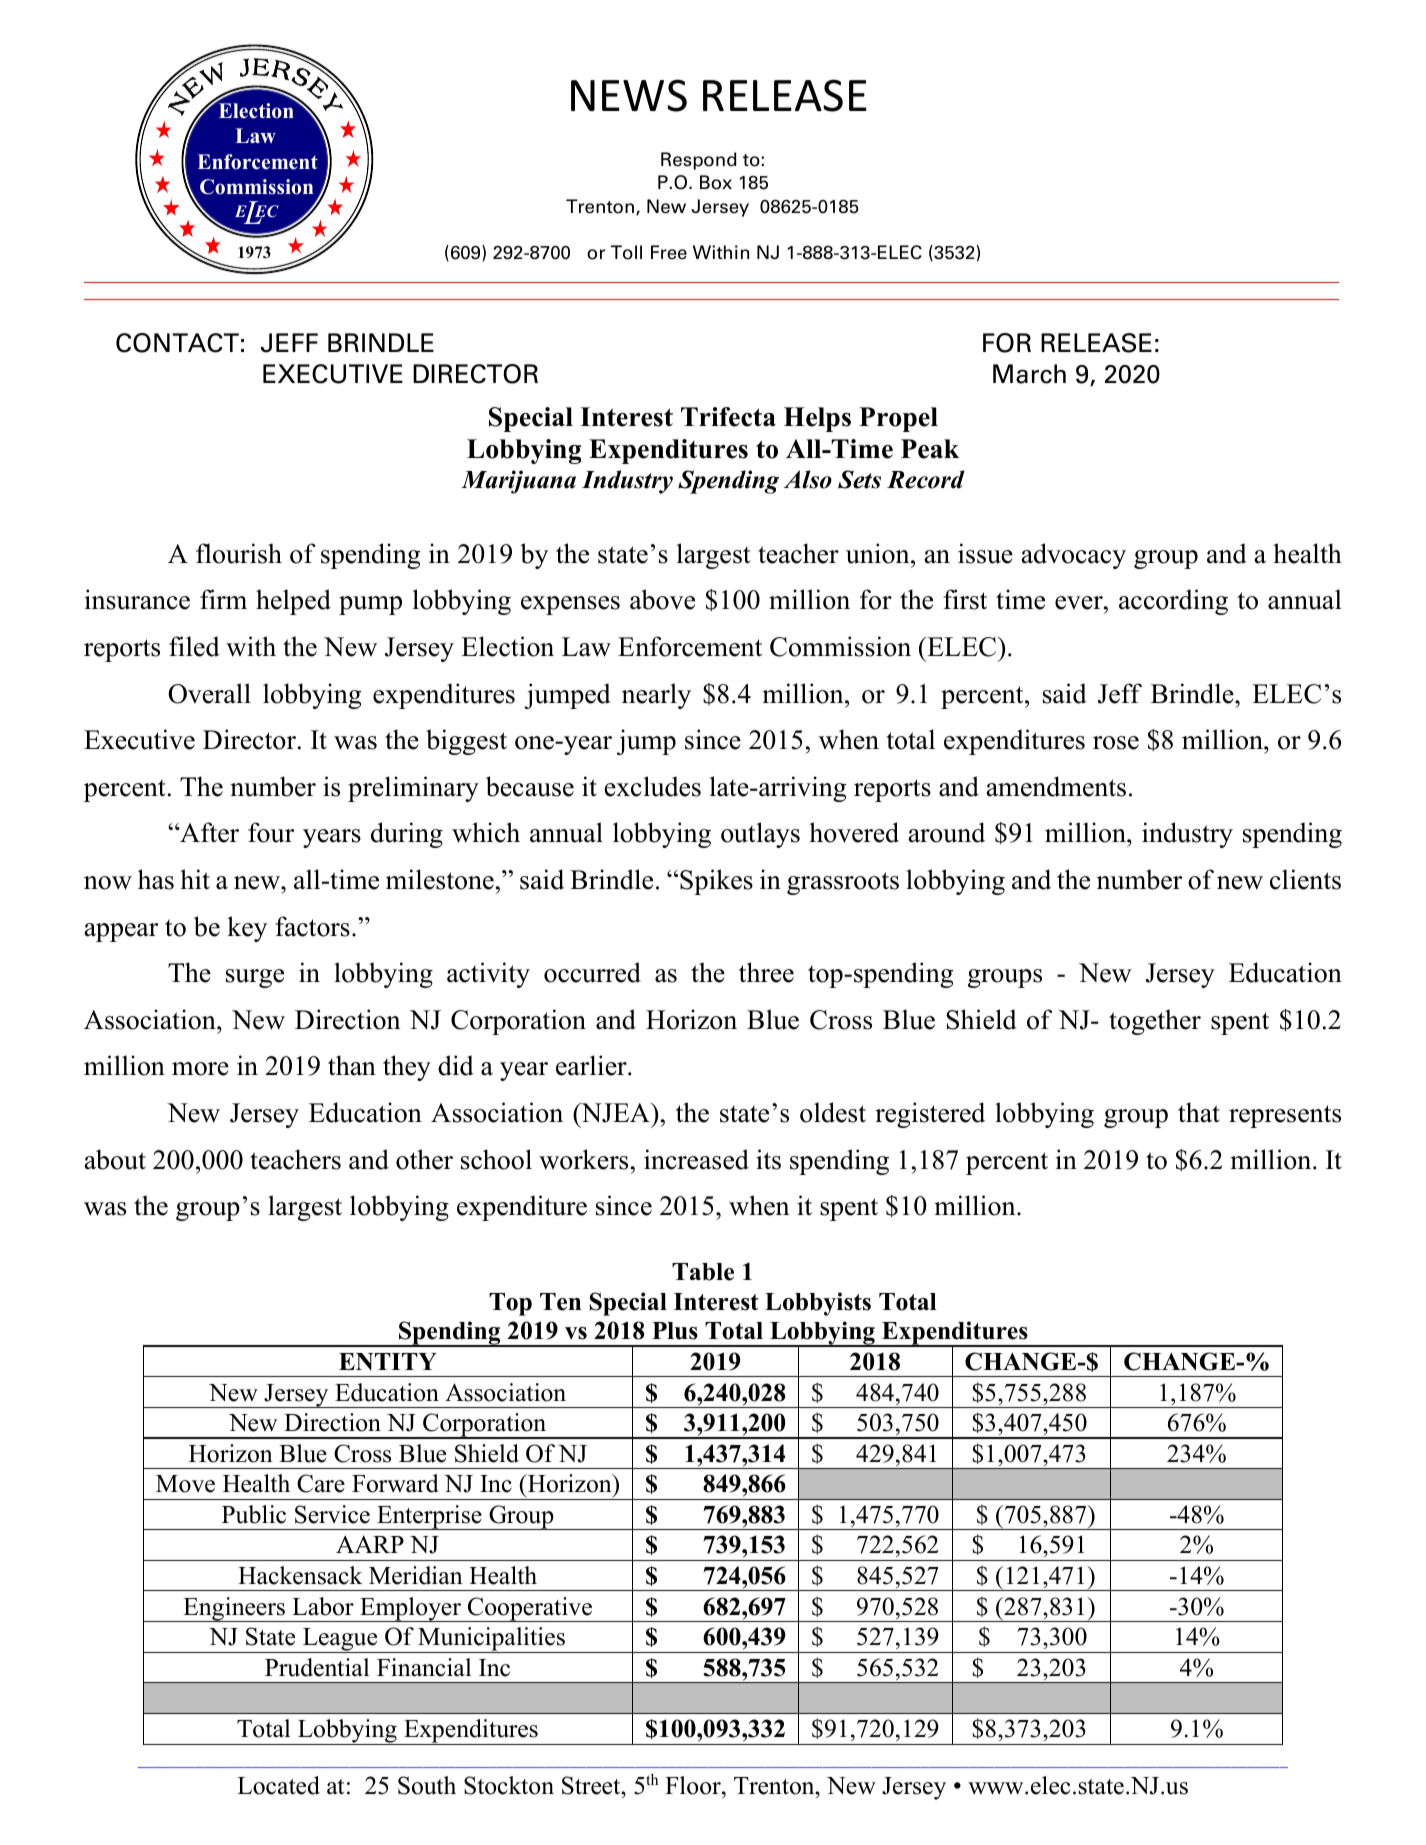 The width and height of the screenshot is (1426, 1845). Describe the element at coordinates (766, 972) in the screenshot. I see `three` at that location.
